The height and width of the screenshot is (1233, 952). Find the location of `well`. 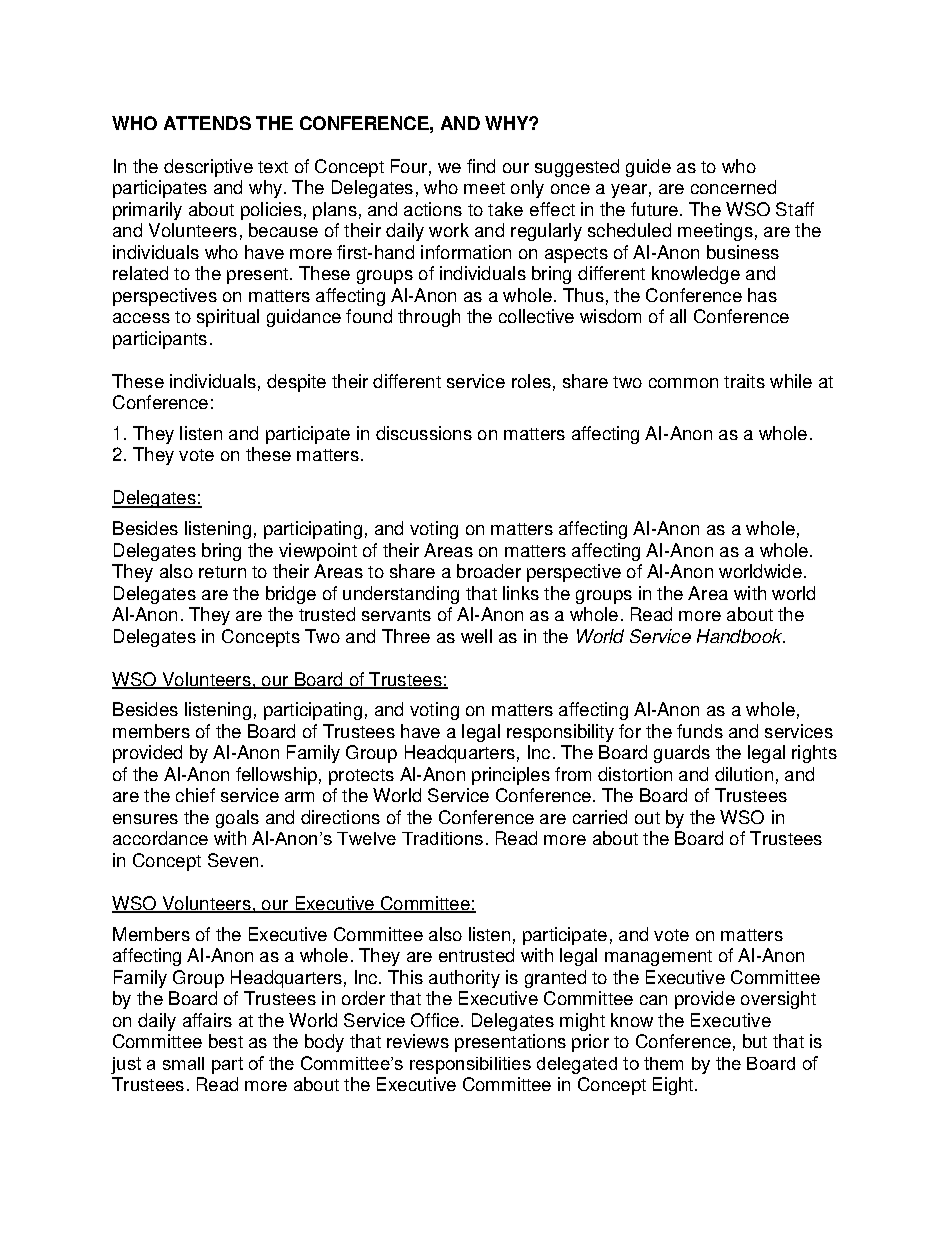

well is located at coordinates (476, 636).
